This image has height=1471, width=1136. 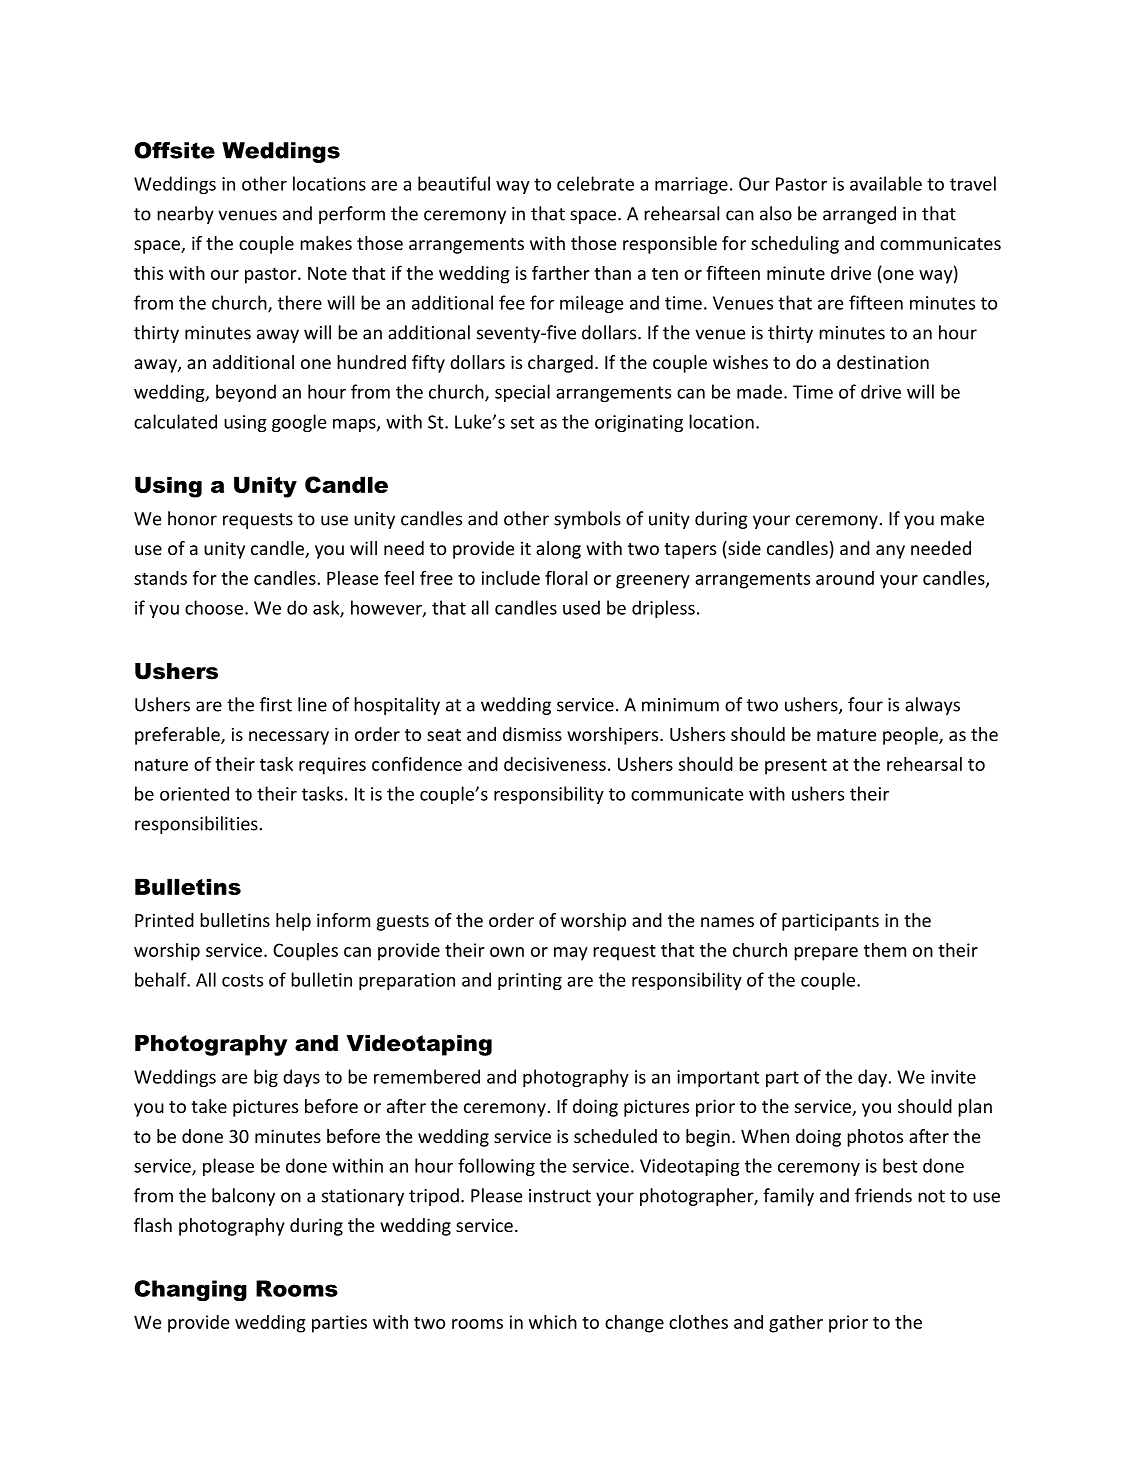 What do you see at coordinates (191, 1290) in the image?
I see `Changing` at bounding box center [191, 1290].
